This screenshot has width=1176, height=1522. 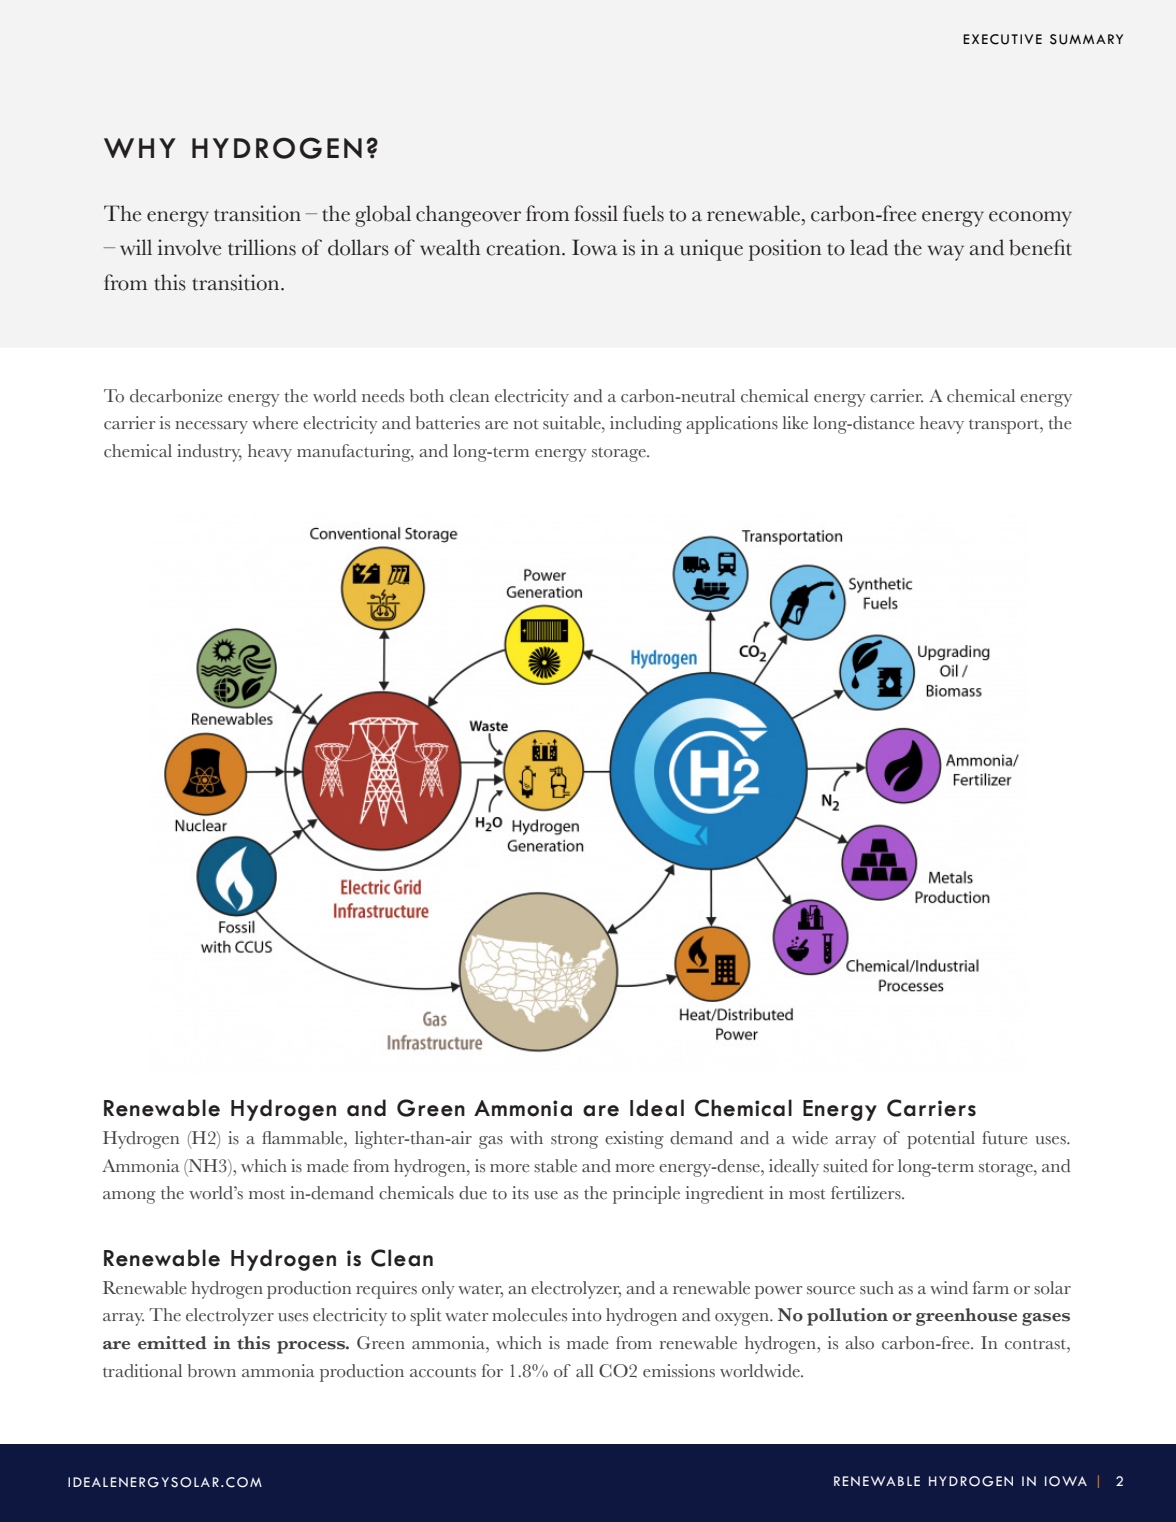 What do you see at coordinates (574, 1141) in the screenshot?
I see `strong` at bounding box center [574, 1141].
